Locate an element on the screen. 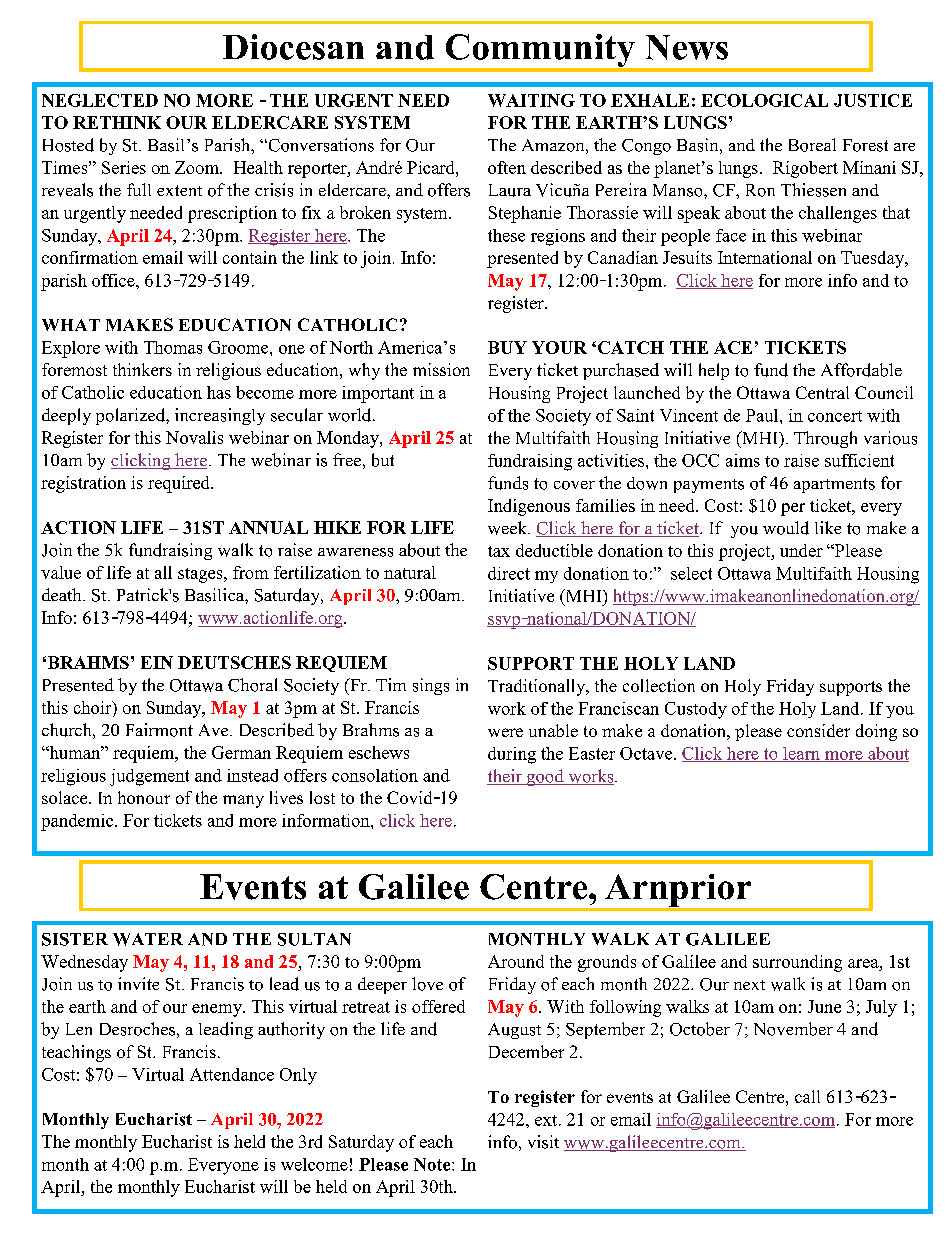 This screenshot has height=1233, width=952. visit is located at coordinates (543, 1142).
